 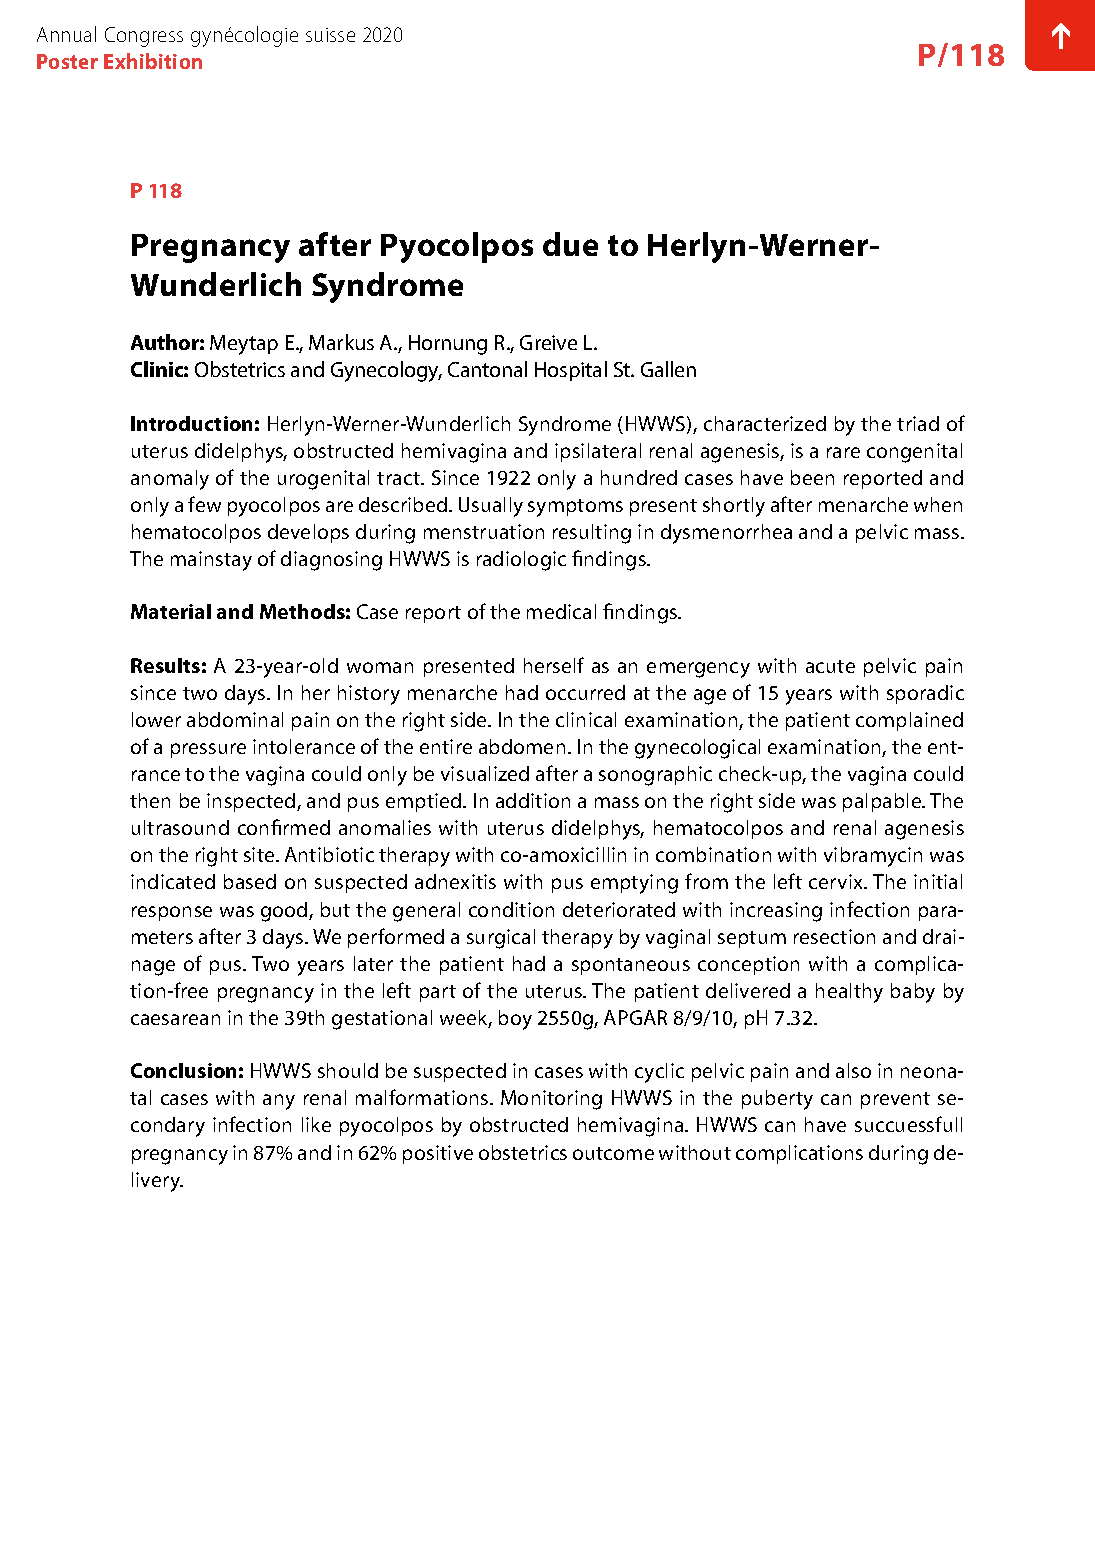 I want to click on Gallen, so click(x=668, y=369).
